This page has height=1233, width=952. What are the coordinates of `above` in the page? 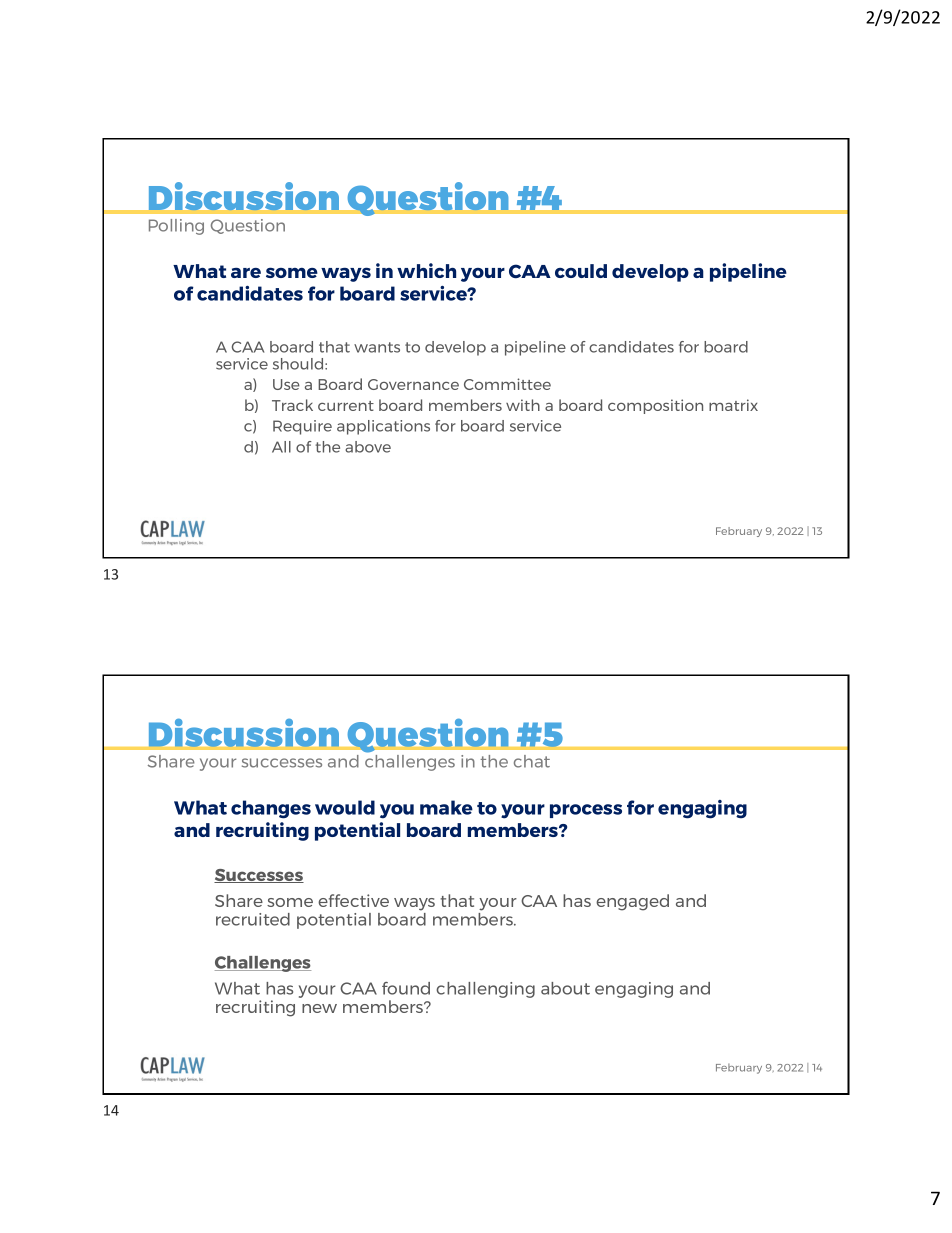 It's located at (368, 447).
